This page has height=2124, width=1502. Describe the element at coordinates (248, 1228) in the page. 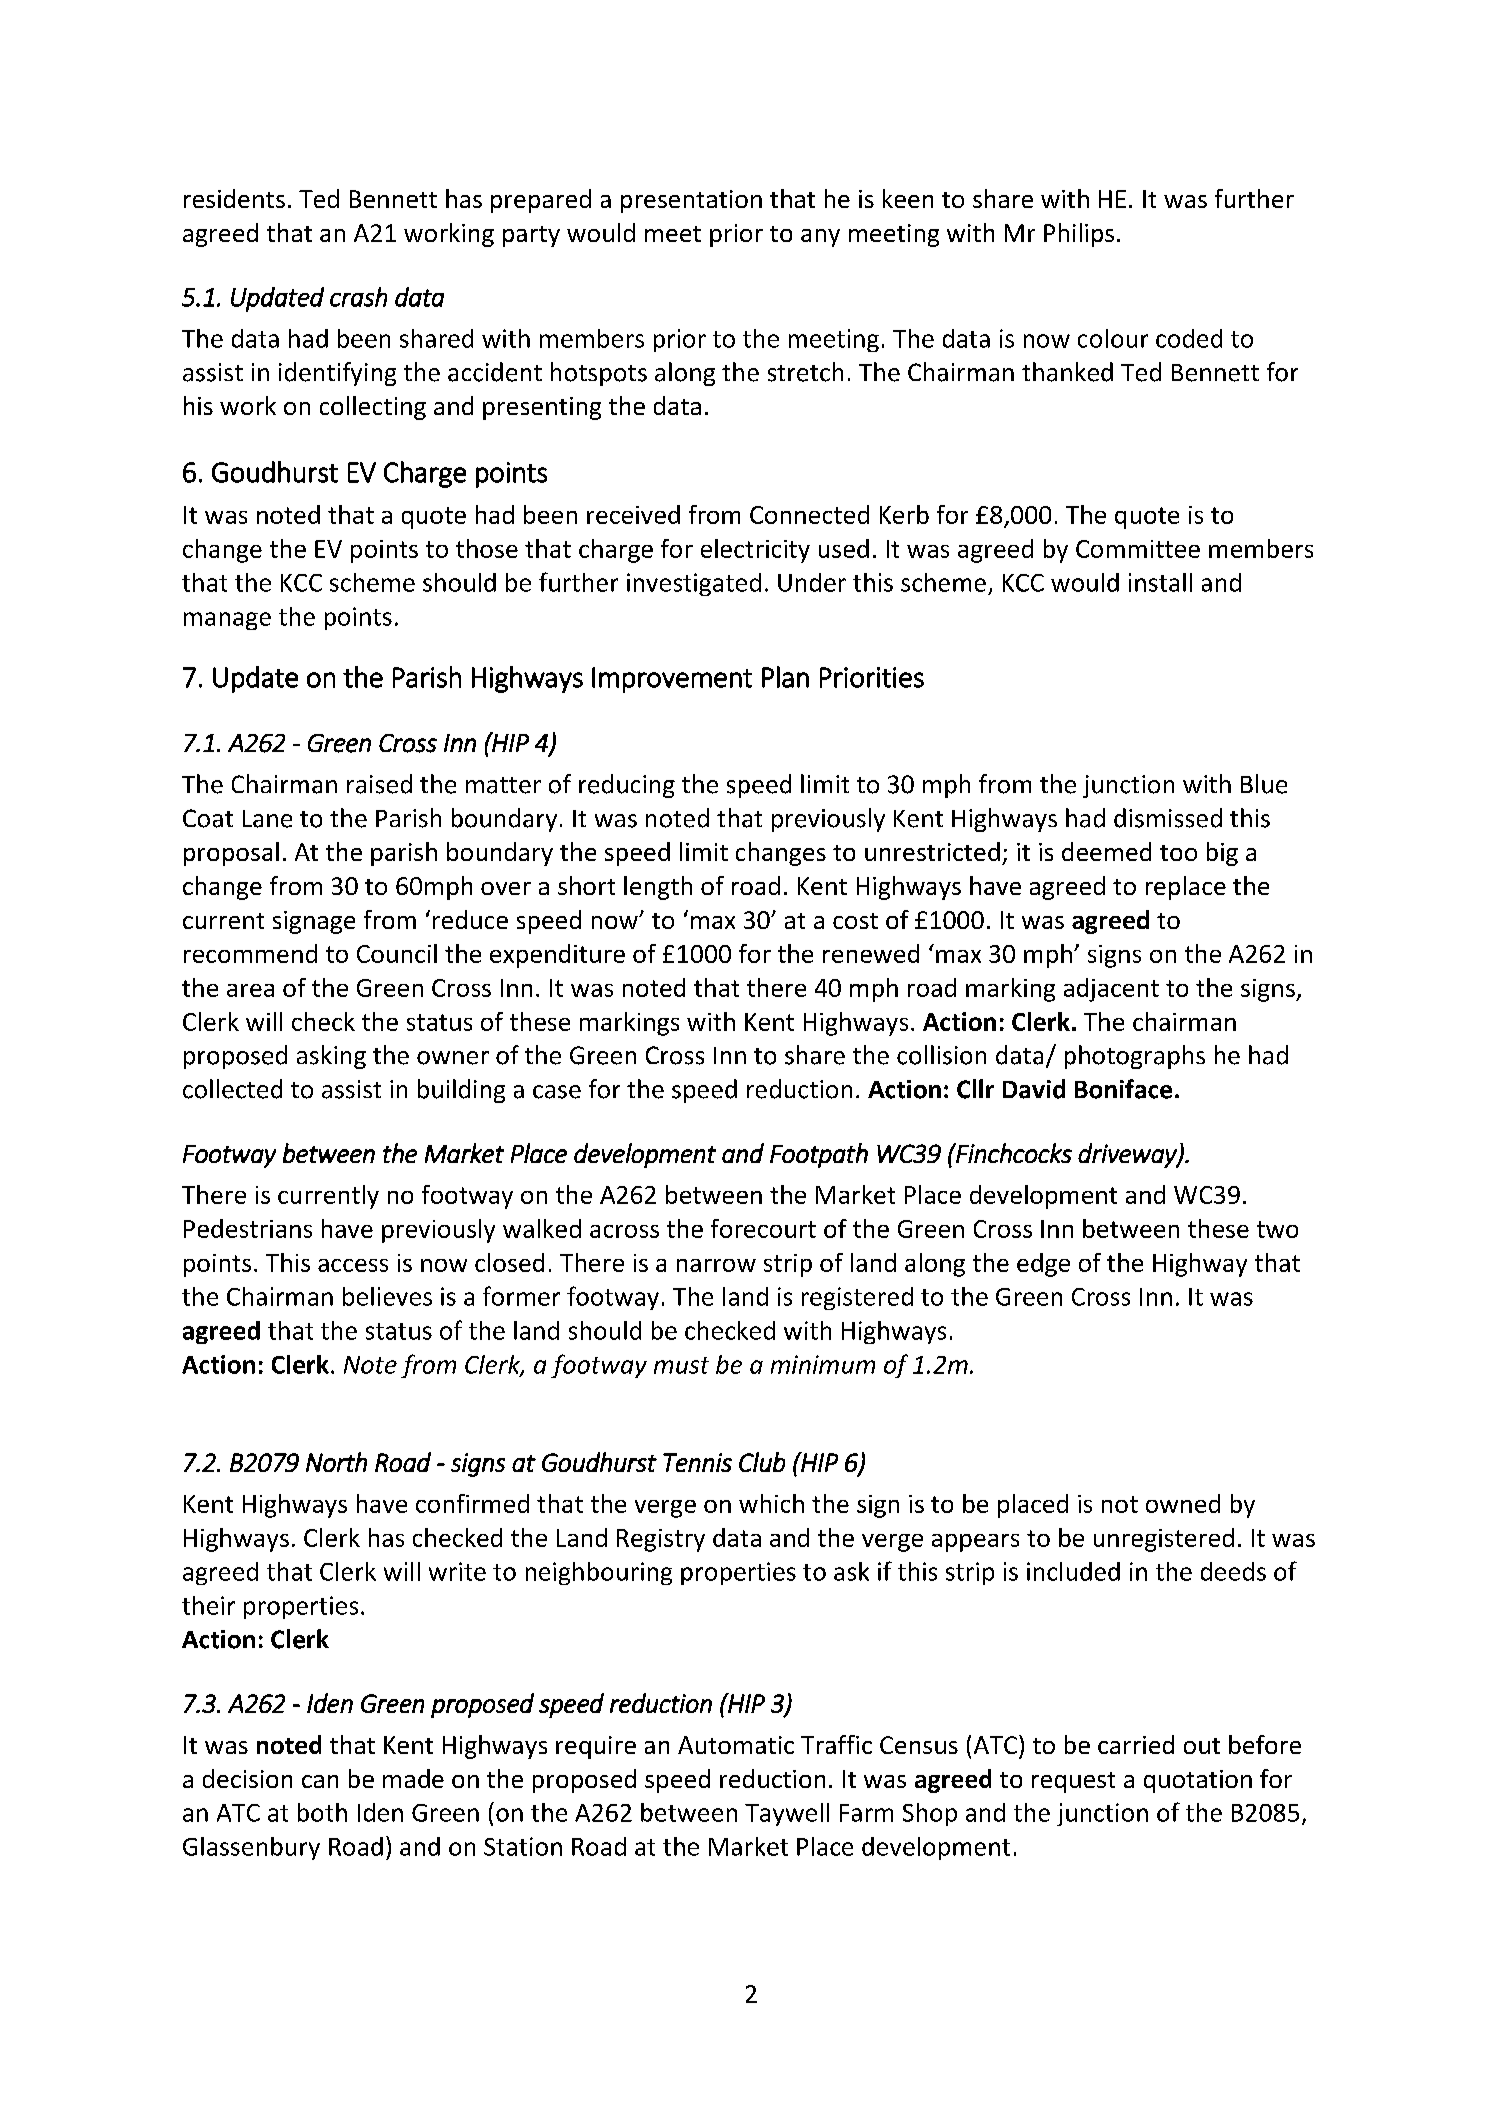

I see `Pedestrians` at that location.
